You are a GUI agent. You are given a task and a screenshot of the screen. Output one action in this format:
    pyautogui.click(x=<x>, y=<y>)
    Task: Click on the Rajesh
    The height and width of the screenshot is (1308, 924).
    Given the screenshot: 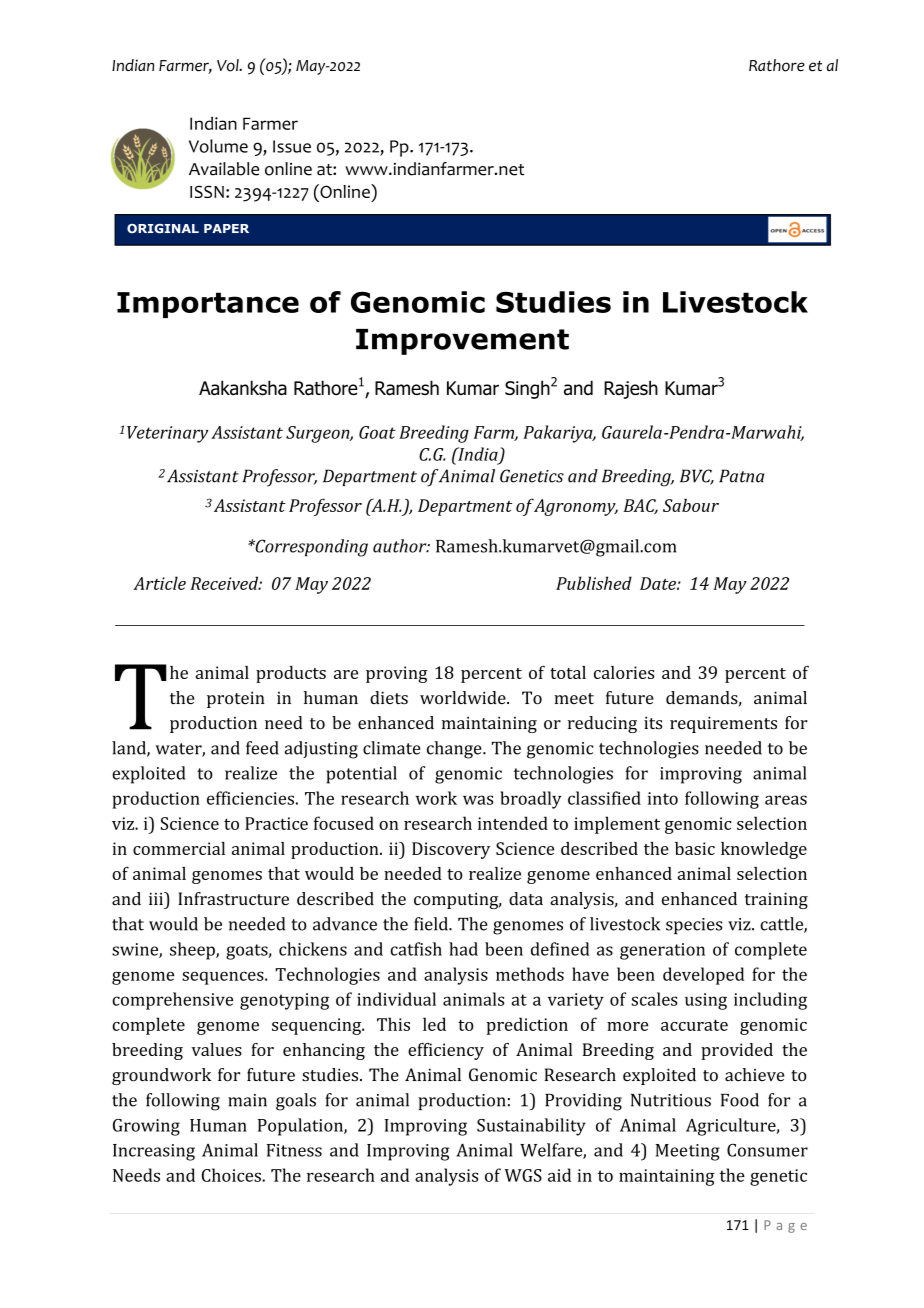 What is the action you would take?
    pyautogui.click(x=631, y=389)
